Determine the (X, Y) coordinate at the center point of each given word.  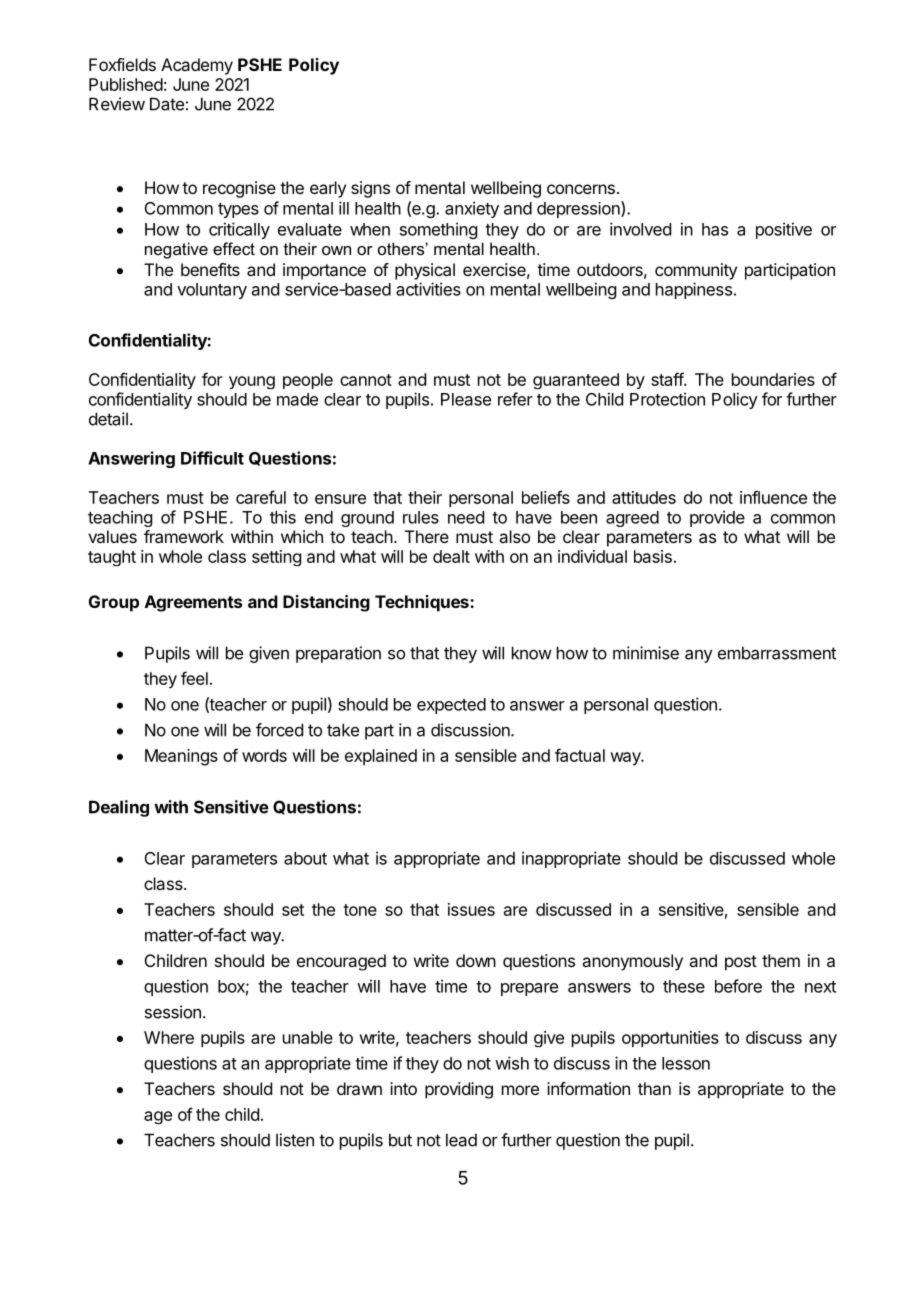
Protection (667, 399)
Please (466, 399)
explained (381, 757)
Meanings (181, 757)
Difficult (212, 458)
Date (167, 104)
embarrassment (777, 653)
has (715, 229)
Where (169, 1037)
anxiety (472, 209)
